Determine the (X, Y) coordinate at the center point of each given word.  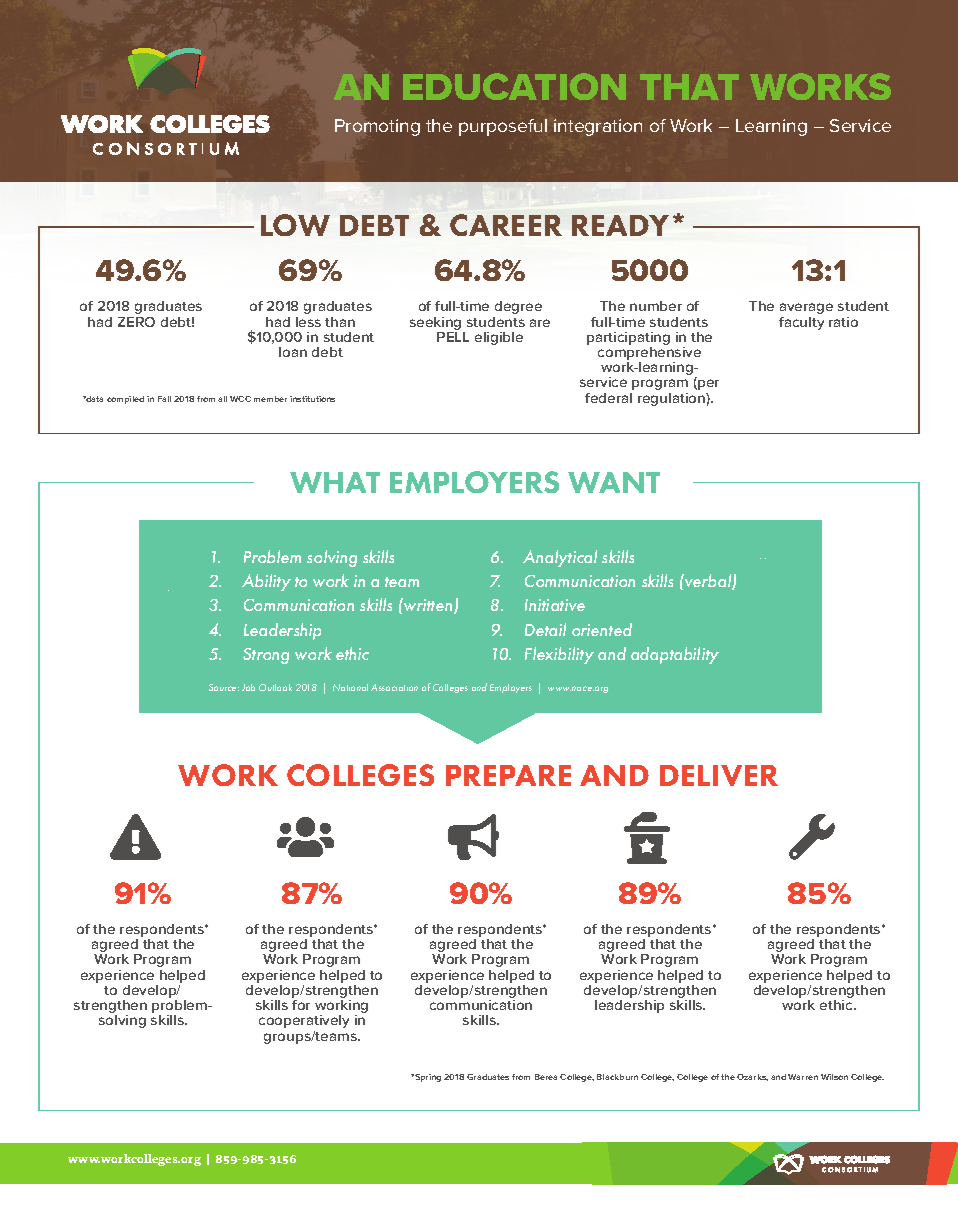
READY (620, 225)
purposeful (503, 127)
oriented (602, 629)
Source (224, 687)
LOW (295, 225)
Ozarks (752, 1077)
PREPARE (508, 775)
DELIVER (719, 775)
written (428, 606)
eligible (499, 338)
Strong (266, 656)
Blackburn (617, 1077)
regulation (672, 399)
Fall (164, 399)
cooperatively (304, 1021)
